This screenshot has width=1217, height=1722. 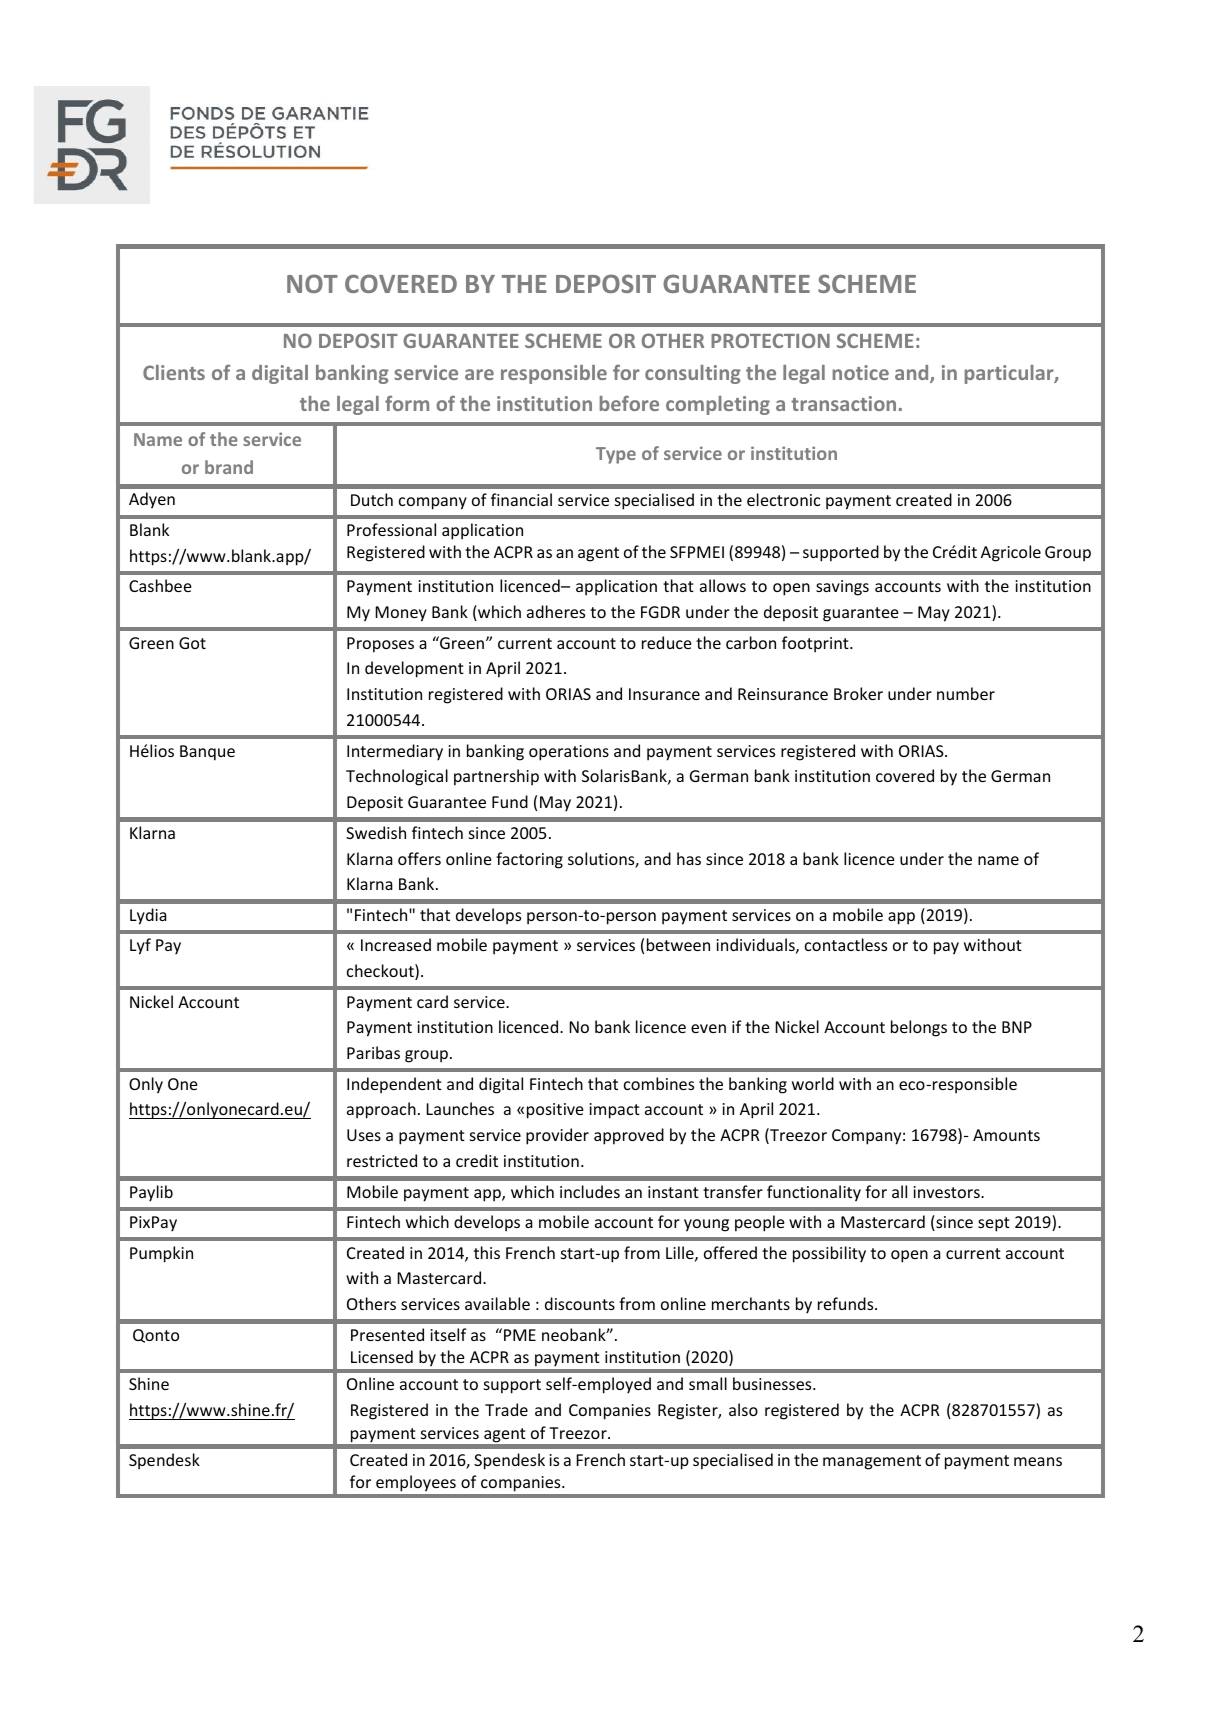 I want to click on Licensed, so click(x=382, y=1356).
